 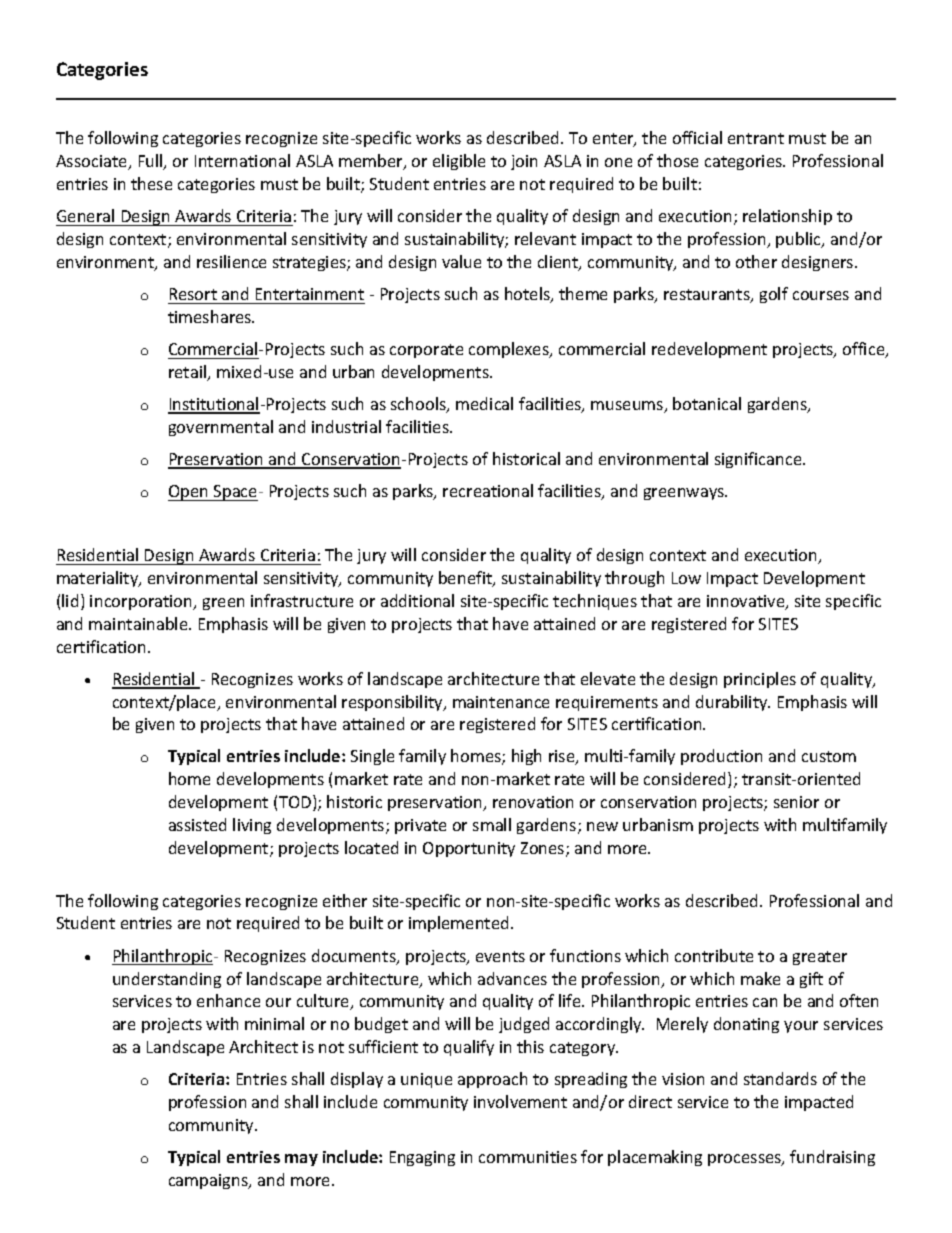 I want to click on entrant, so click(x=756, y=138).
